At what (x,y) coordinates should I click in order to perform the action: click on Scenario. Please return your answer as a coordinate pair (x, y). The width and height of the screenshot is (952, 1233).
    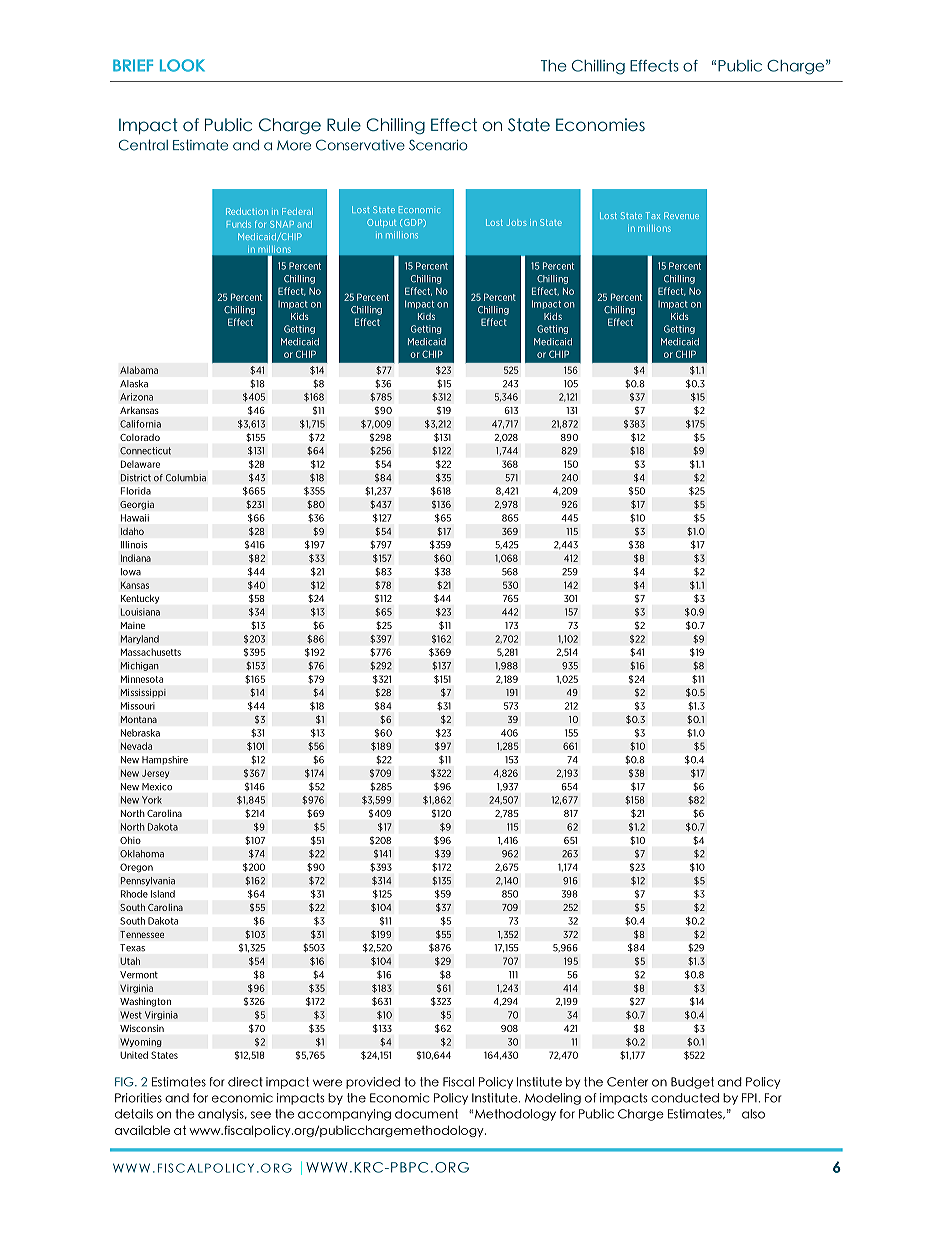
    Looking at the image, I should click on (438, 145).
